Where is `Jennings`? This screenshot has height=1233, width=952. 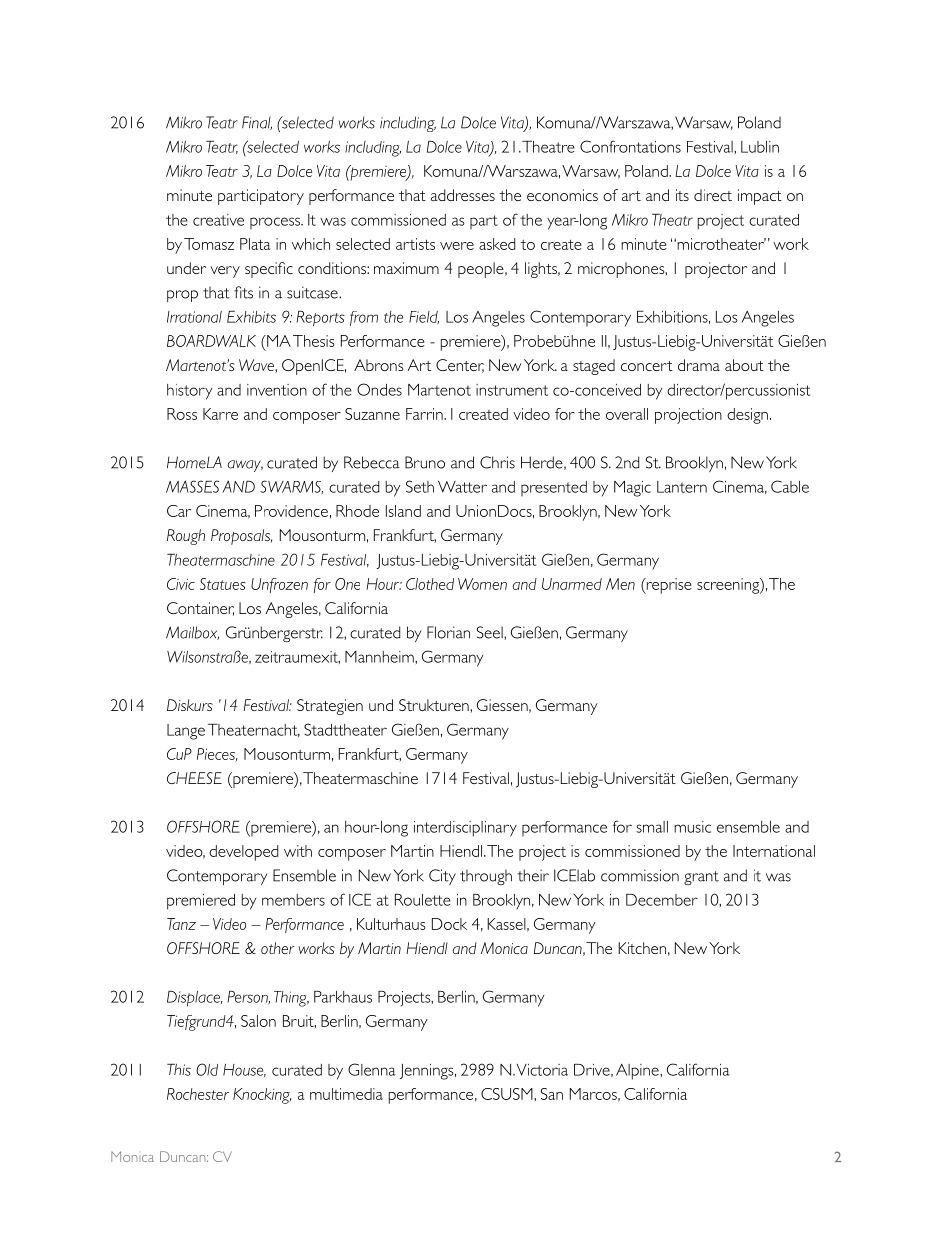
Jennings is located at coordinates (428, 1072).
